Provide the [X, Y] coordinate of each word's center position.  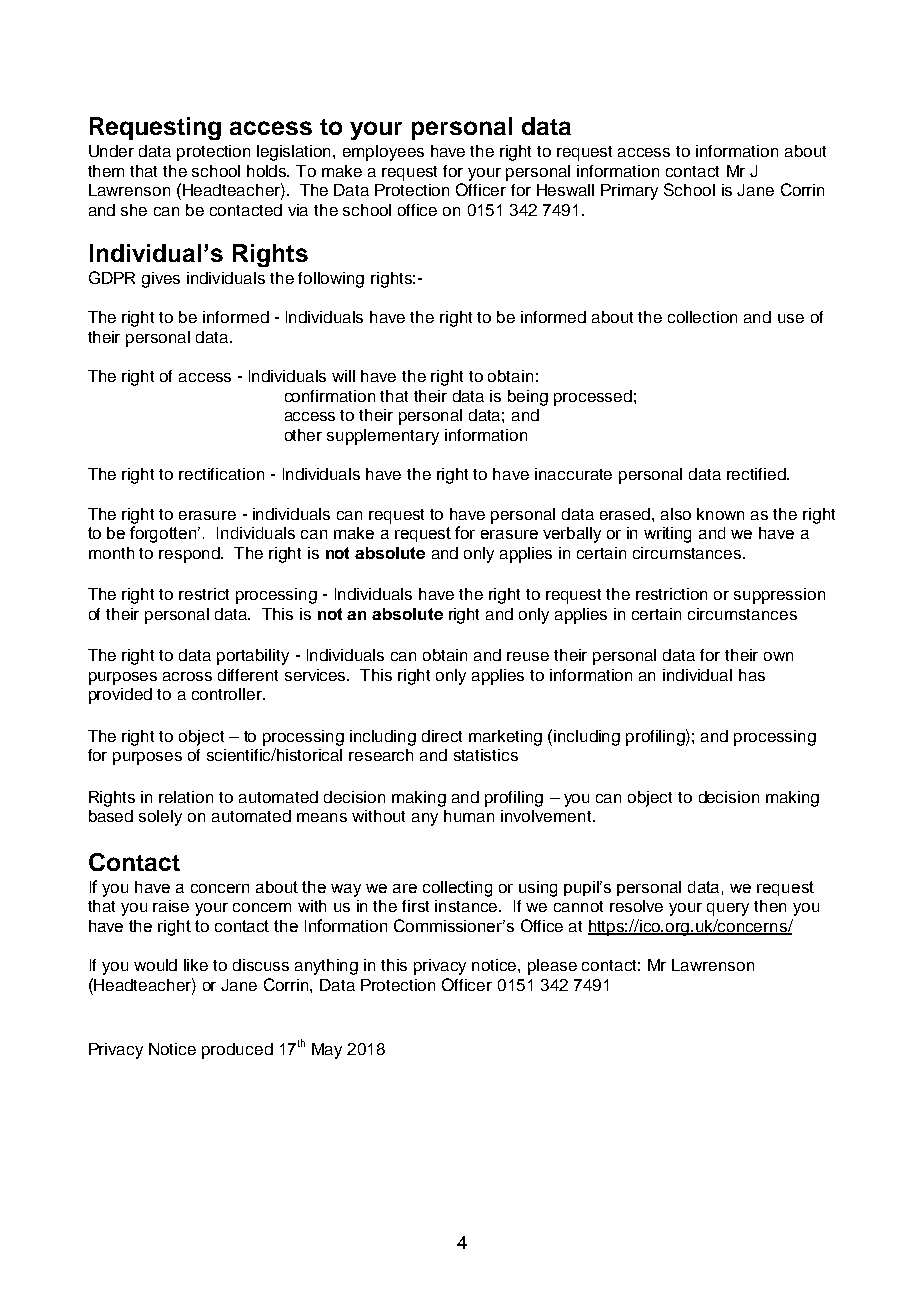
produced [237, 1051]
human [469, 816]
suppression [779, 596]
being [528, 398]
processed [593, 398]
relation [186, 797]
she [134, 210]
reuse [528, 656]
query [728, 909]
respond [190, 555]
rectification [221, 474]
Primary [629, 192]
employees [383, 153]
